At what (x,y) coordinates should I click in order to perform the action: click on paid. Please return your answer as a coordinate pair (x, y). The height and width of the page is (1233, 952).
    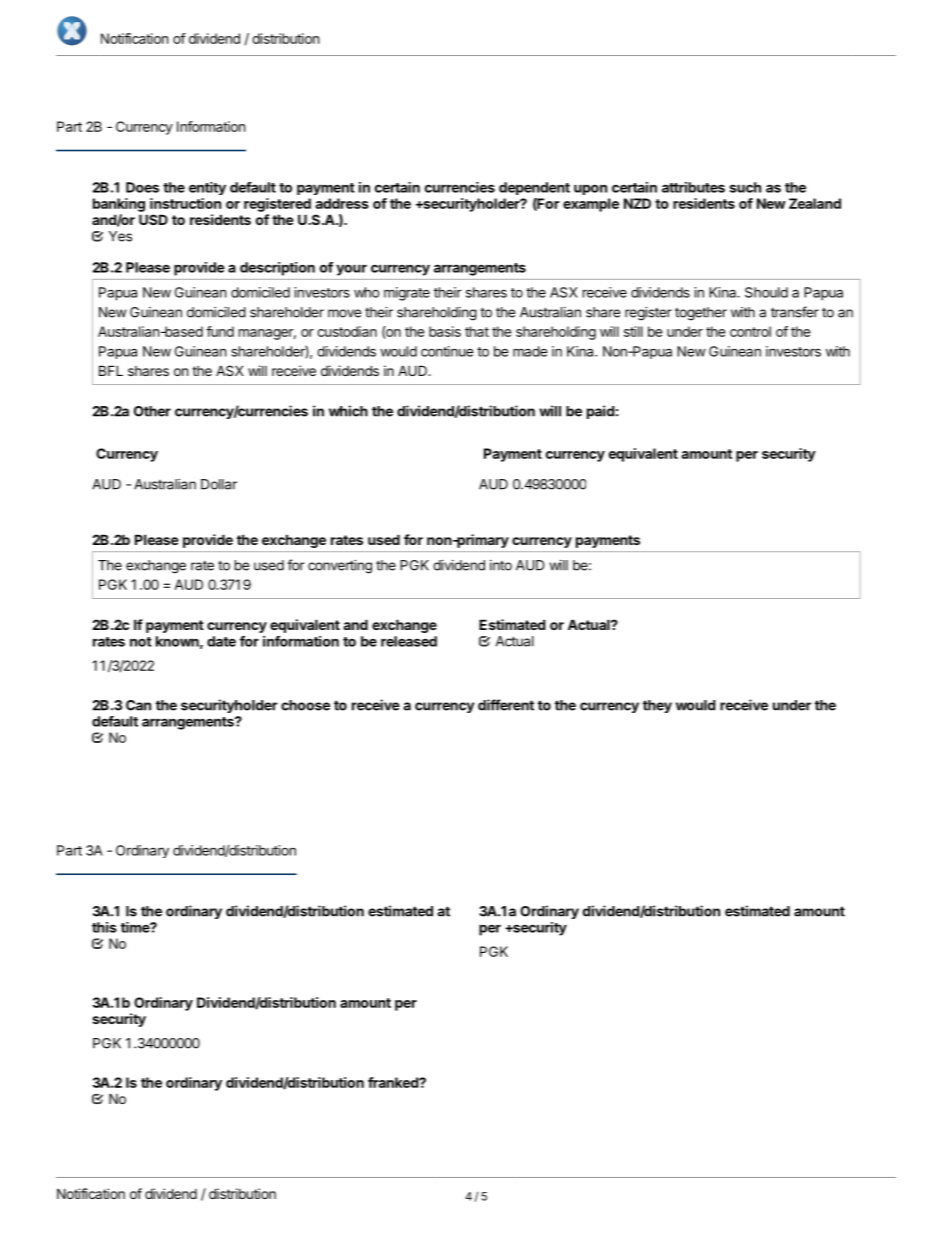
    Looking at the image, I should click on (601, 412).
